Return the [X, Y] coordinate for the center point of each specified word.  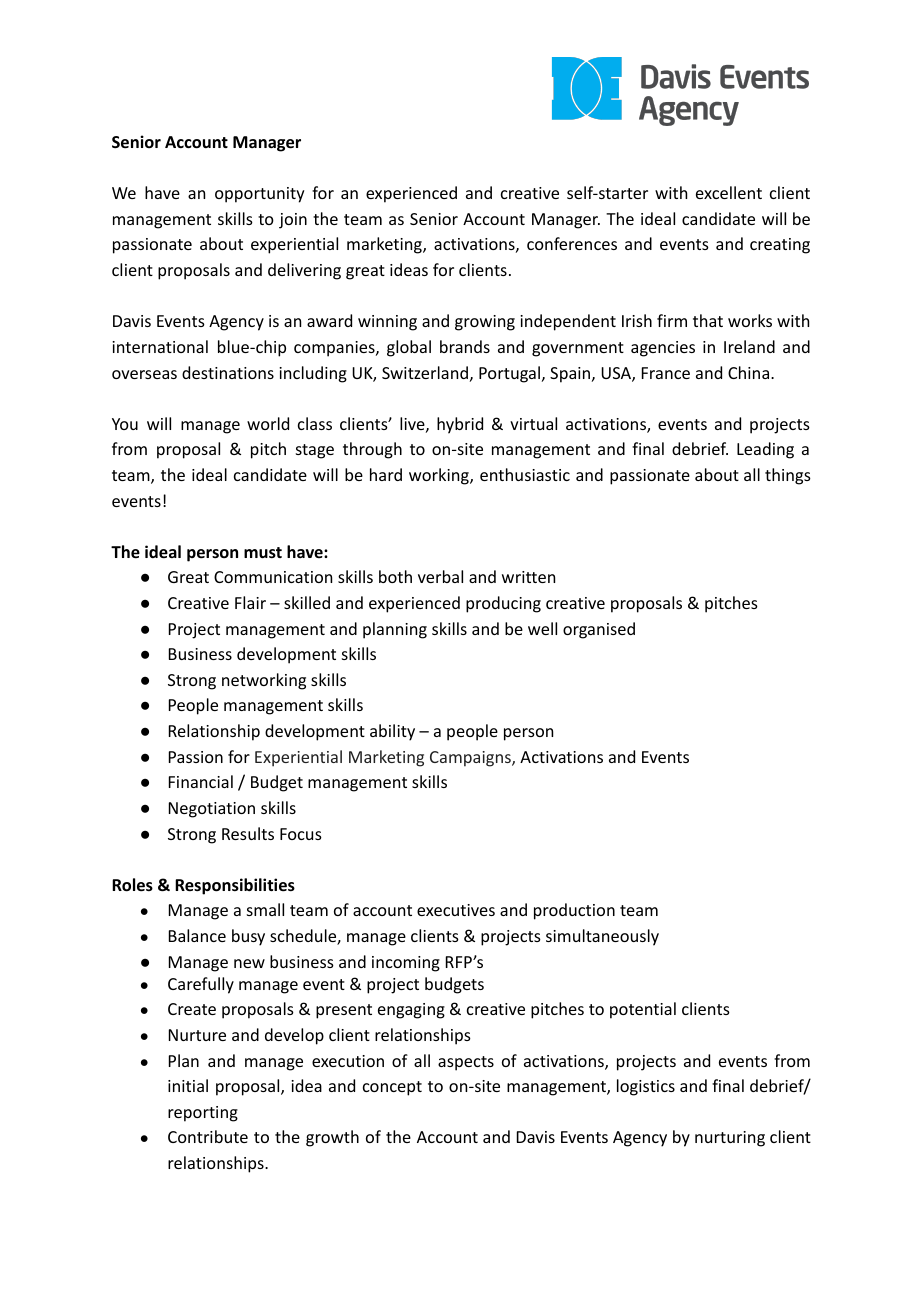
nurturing [730, 1139]
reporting [203, 1114]
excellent [729, 192]
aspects [466, 1063]
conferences [572, 243]
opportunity [260, 195]
